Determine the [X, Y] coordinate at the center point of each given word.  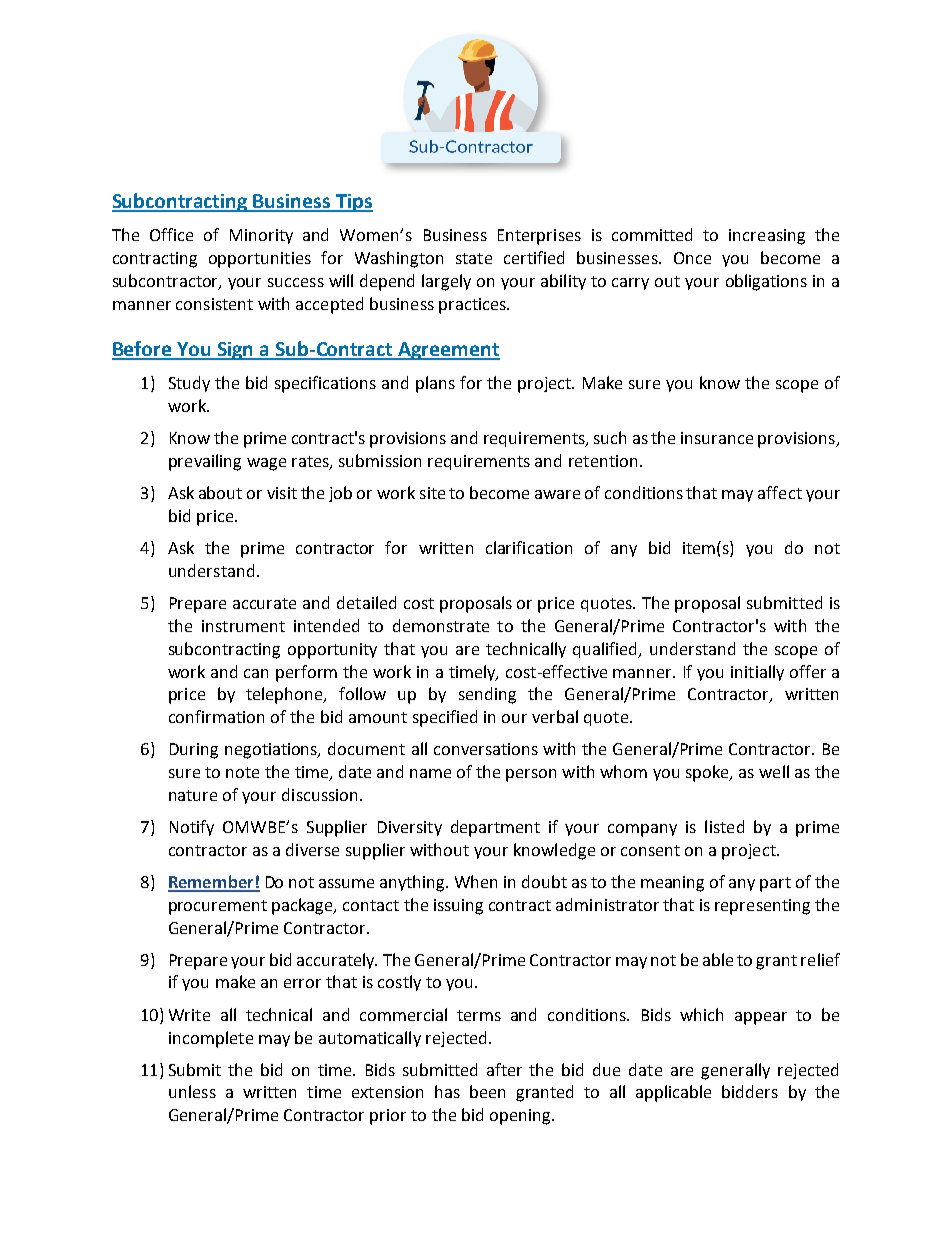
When [476, 881]
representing [762, 907]
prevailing [205, 462]
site [432, 493]
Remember [212, 883]
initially [757, 673]
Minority [261, 236]
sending [487, 695]
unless [192, 1091]
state [474, 258]
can [256, 673]
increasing [767, 237]
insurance [717, 438]
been [487, 1091]
